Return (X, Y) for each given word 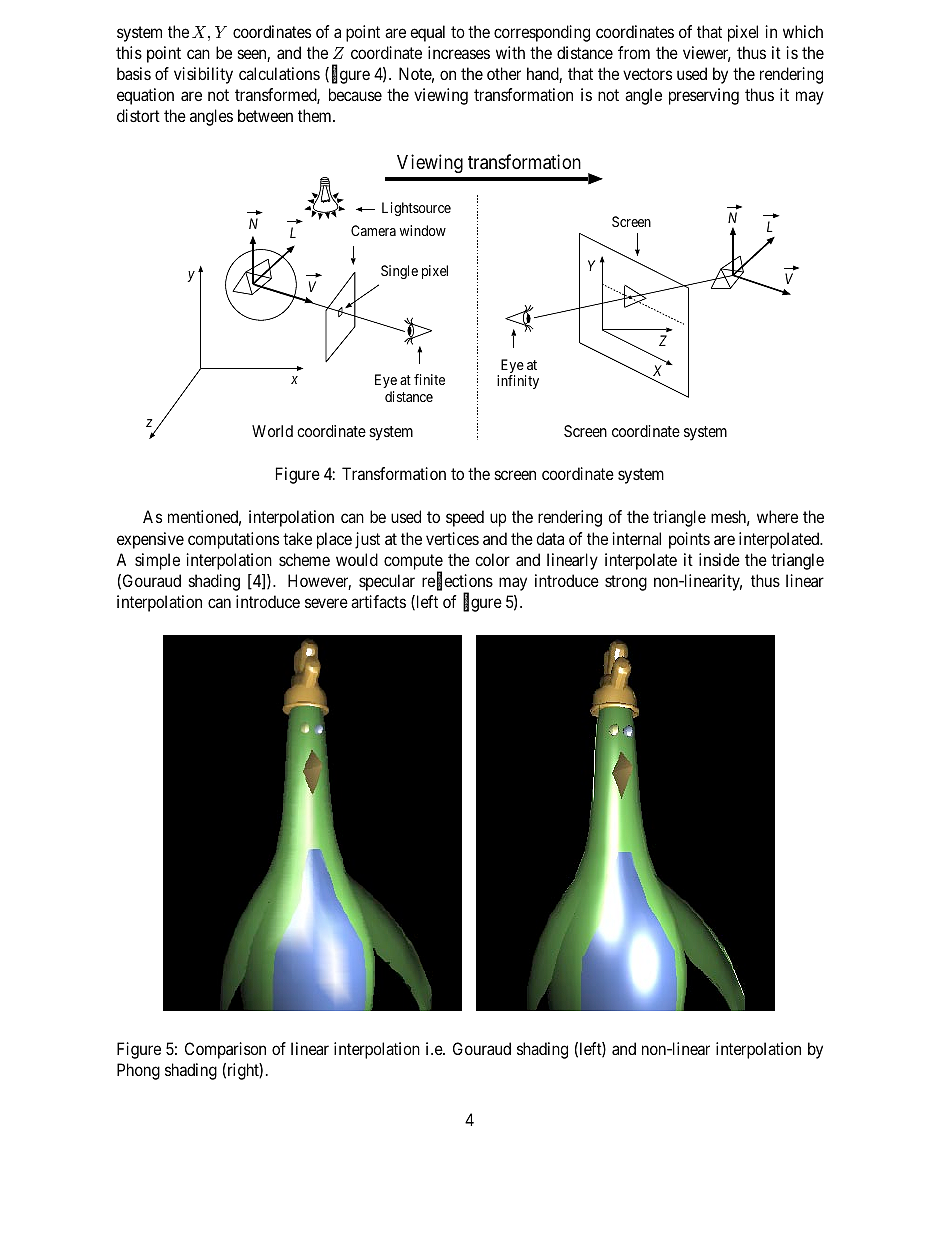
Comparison (225, 1050)
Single (399, 272)
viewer (707, 54)
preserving (704, 96)
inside (719, 559)
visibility (203, 75)
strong (626, 583)
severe (326, 603)
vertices (452, 538)
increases (459, 52)
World (272, 431)
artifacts (378, 601)
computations (233, 540)
